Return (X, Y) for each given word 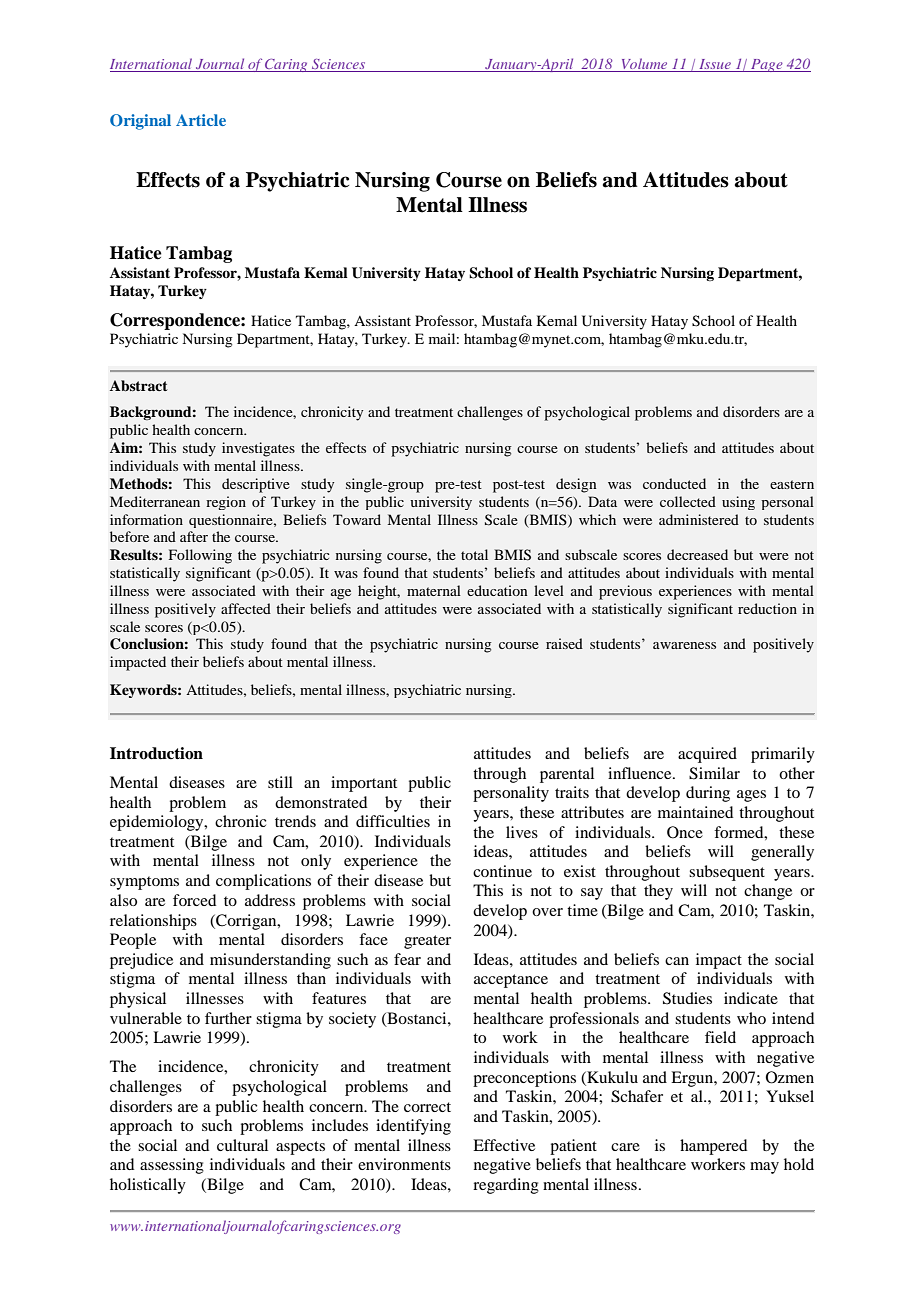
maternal (434, 590)
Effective (504, 1145)
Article (201, 120)
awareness (684, 645)
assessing (172, 1166)
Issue (715, 65)
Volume (644, 65)
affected (246, 608)
